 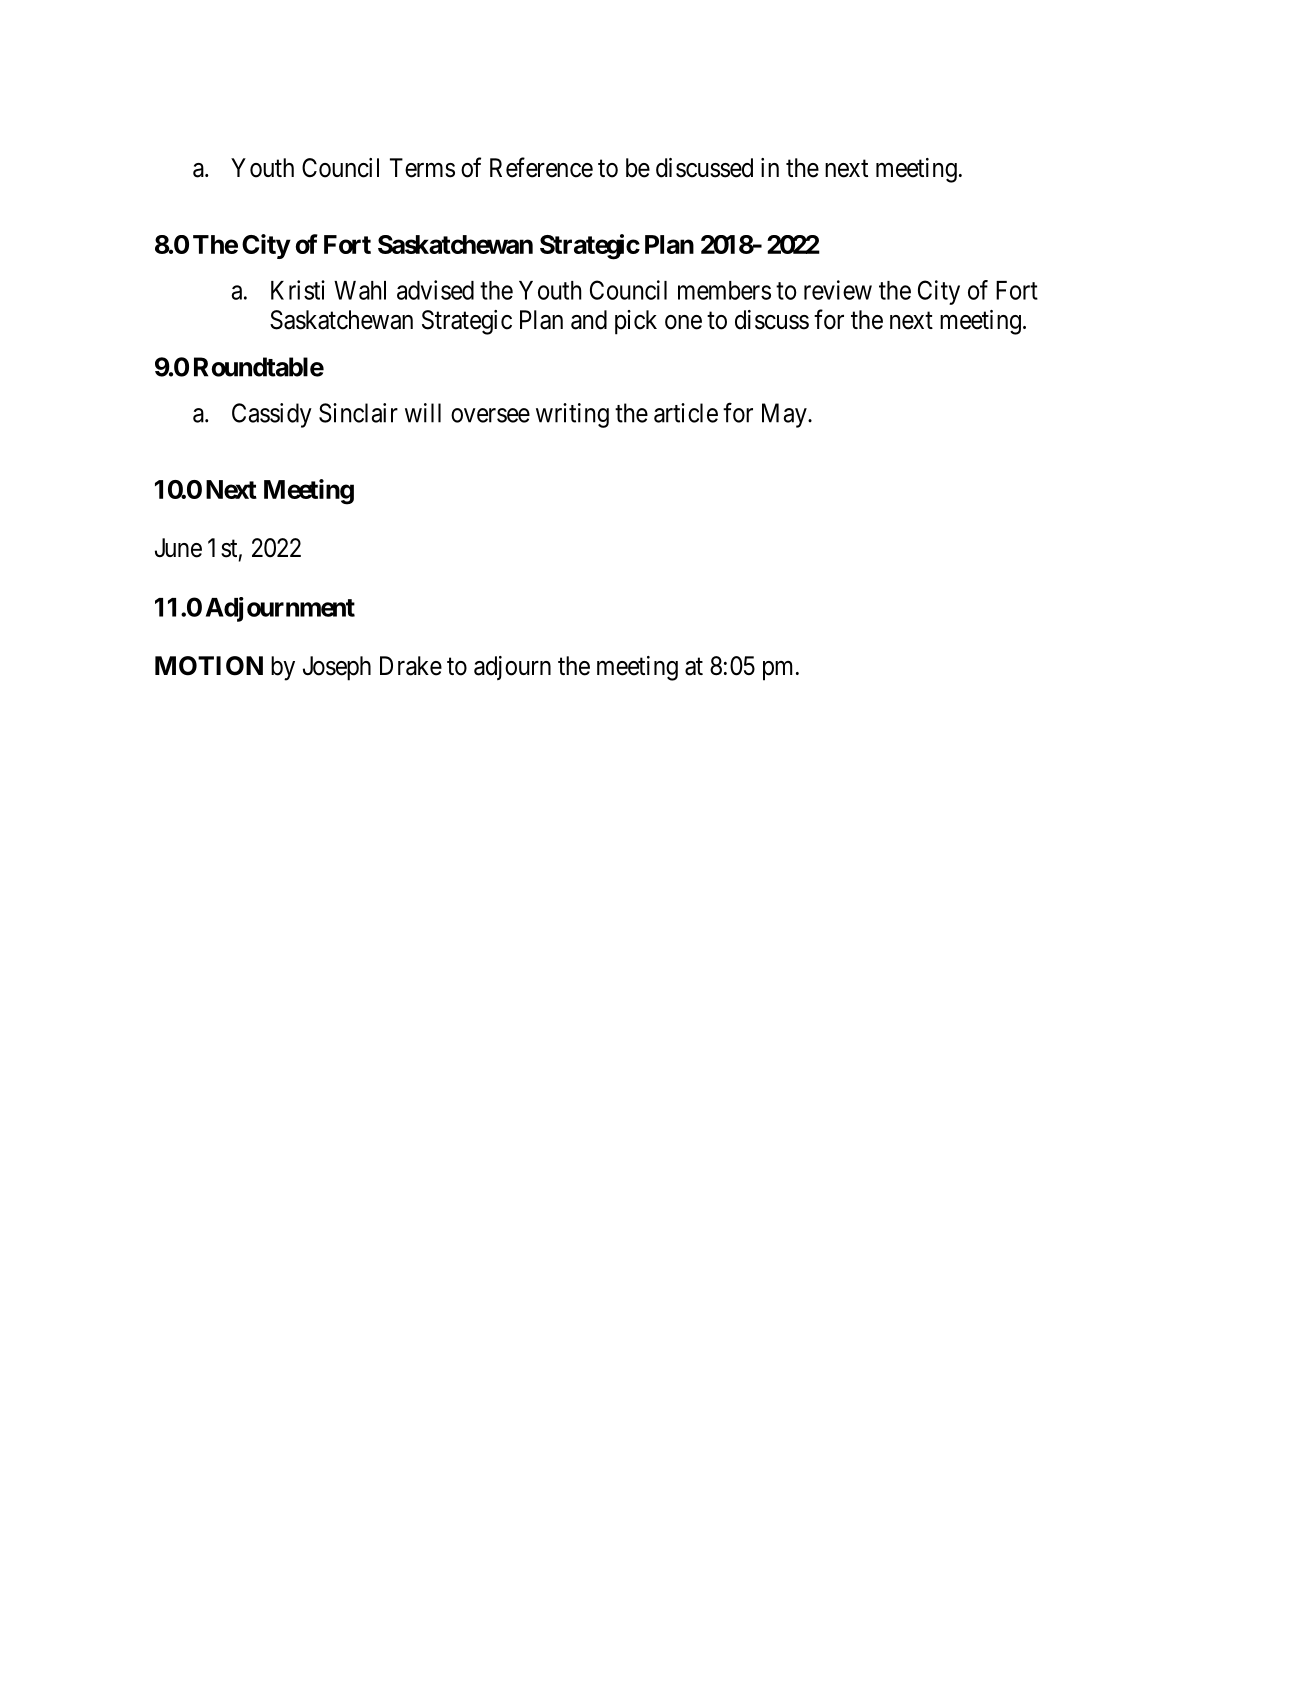 I want to click on members, so click(x=724, y=290).
